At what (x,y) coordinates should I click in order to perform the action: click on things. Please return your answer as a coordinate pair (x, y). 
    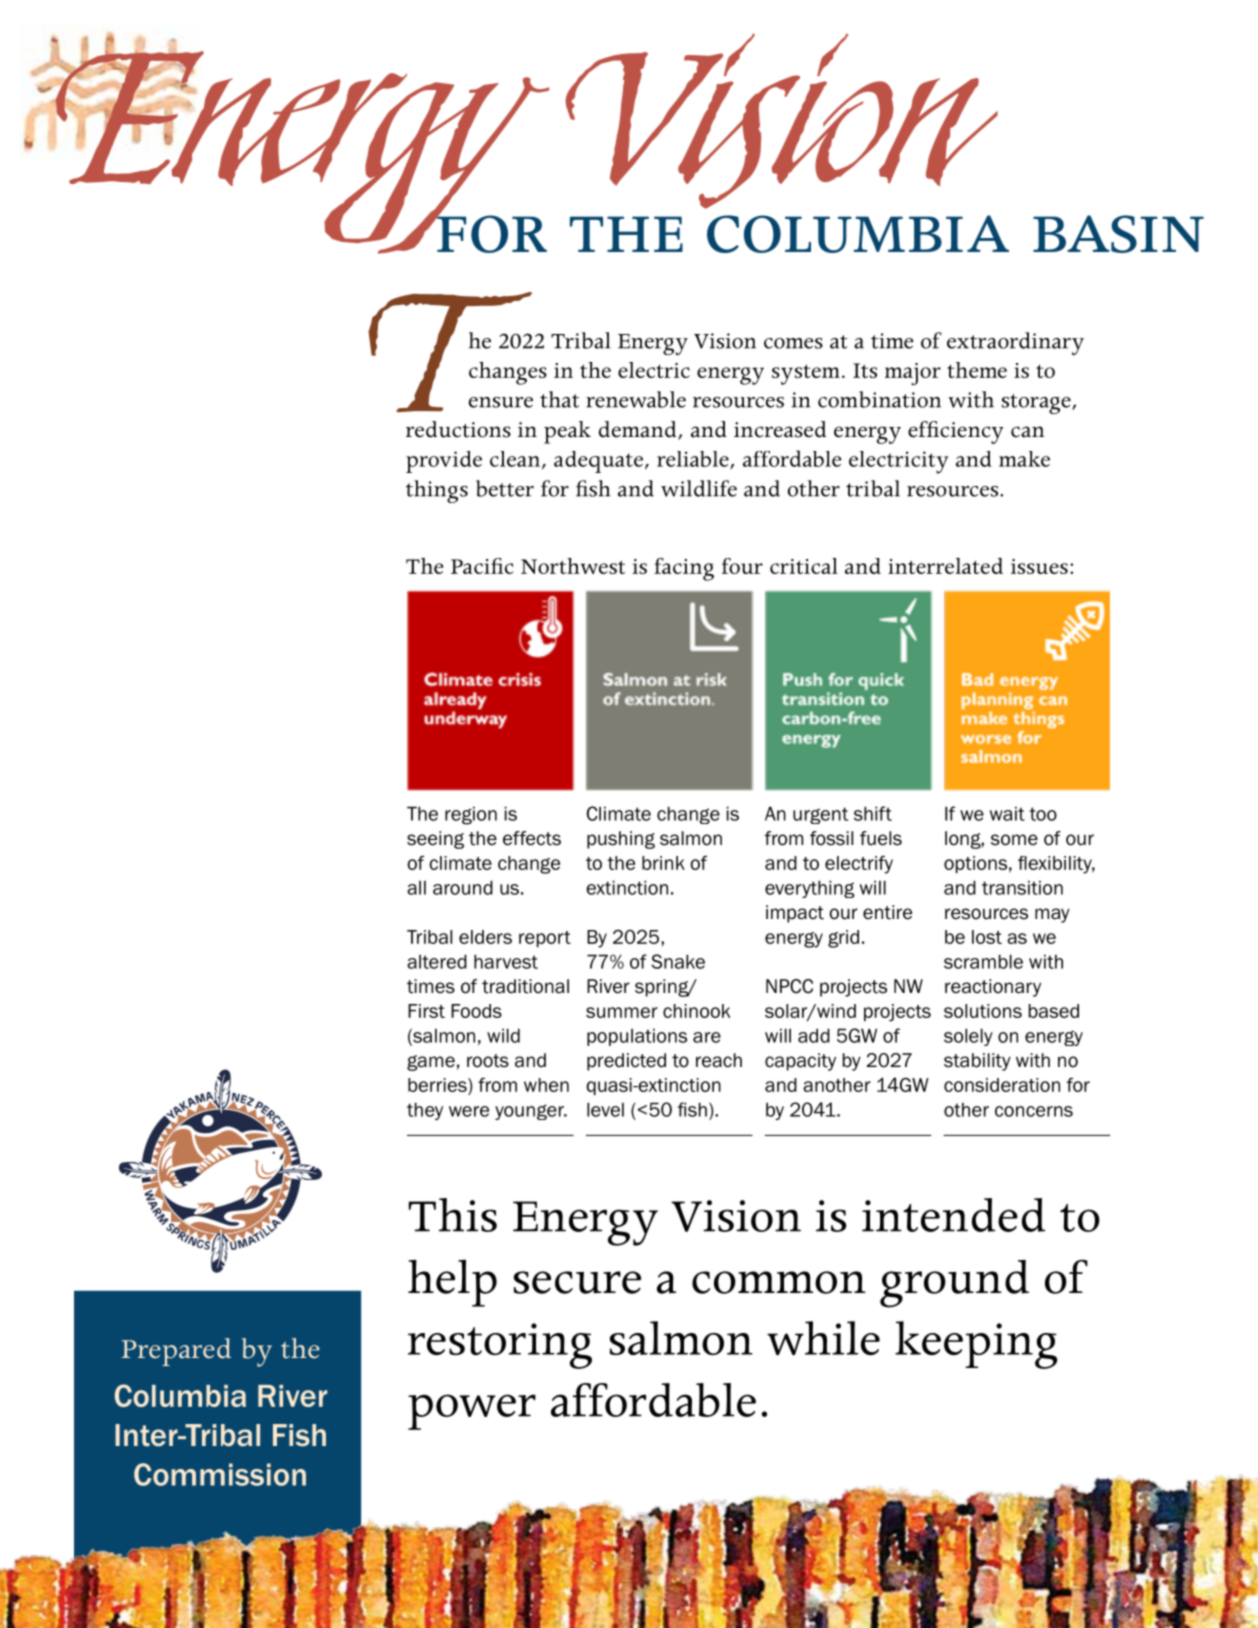
    Looking at the image, I should click on (437, 491).
